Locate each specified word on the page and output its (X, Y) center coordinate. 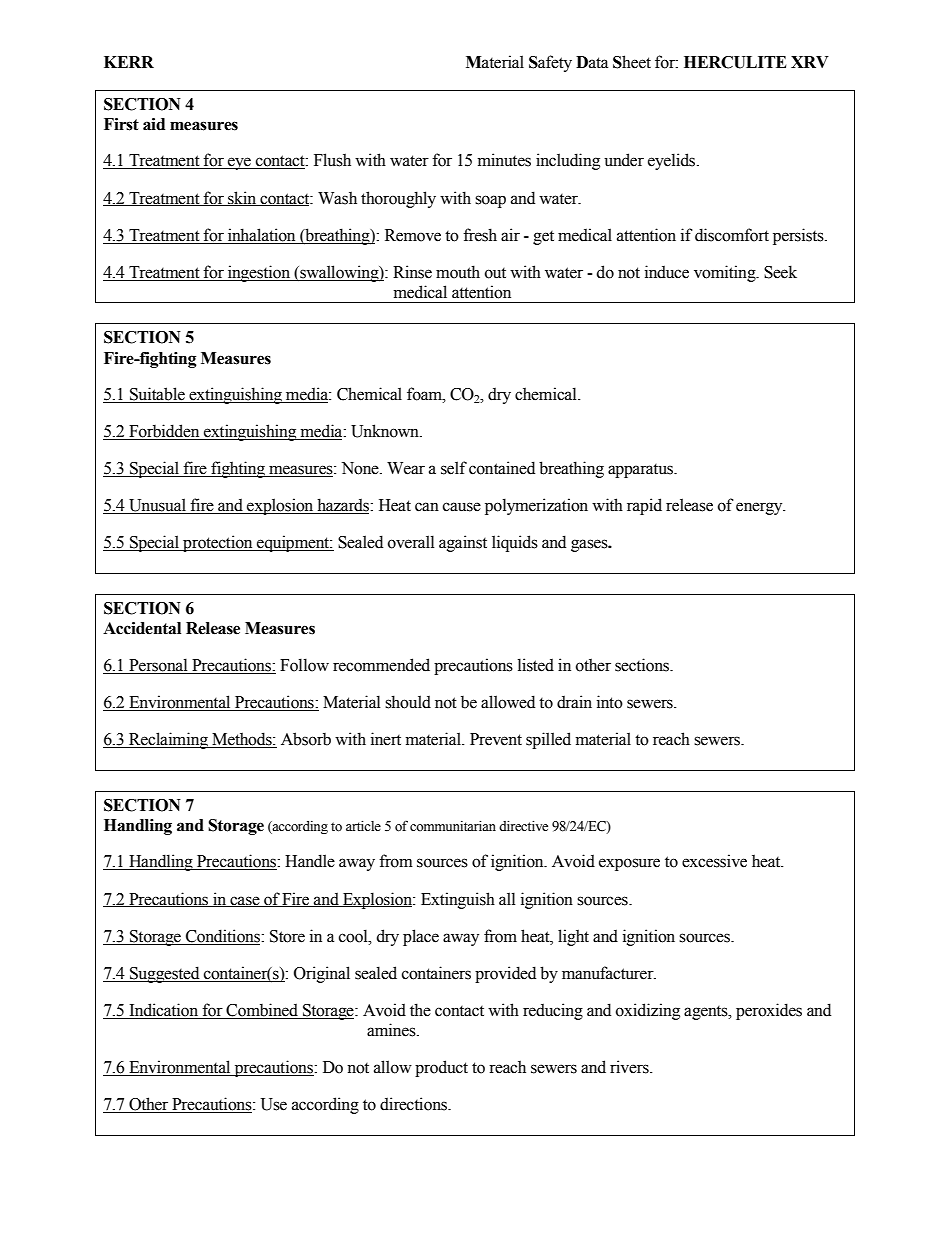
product (441, 1068)
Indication (164, 1010)
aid (154, 124)
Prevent (496, 739)
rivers (630, 1067)
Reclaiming (168, 740)
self (454, 468)
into (610, 702)
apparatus (642, 471)
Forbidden (164, 432)
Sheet (632, 62)
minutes (504, 160)
